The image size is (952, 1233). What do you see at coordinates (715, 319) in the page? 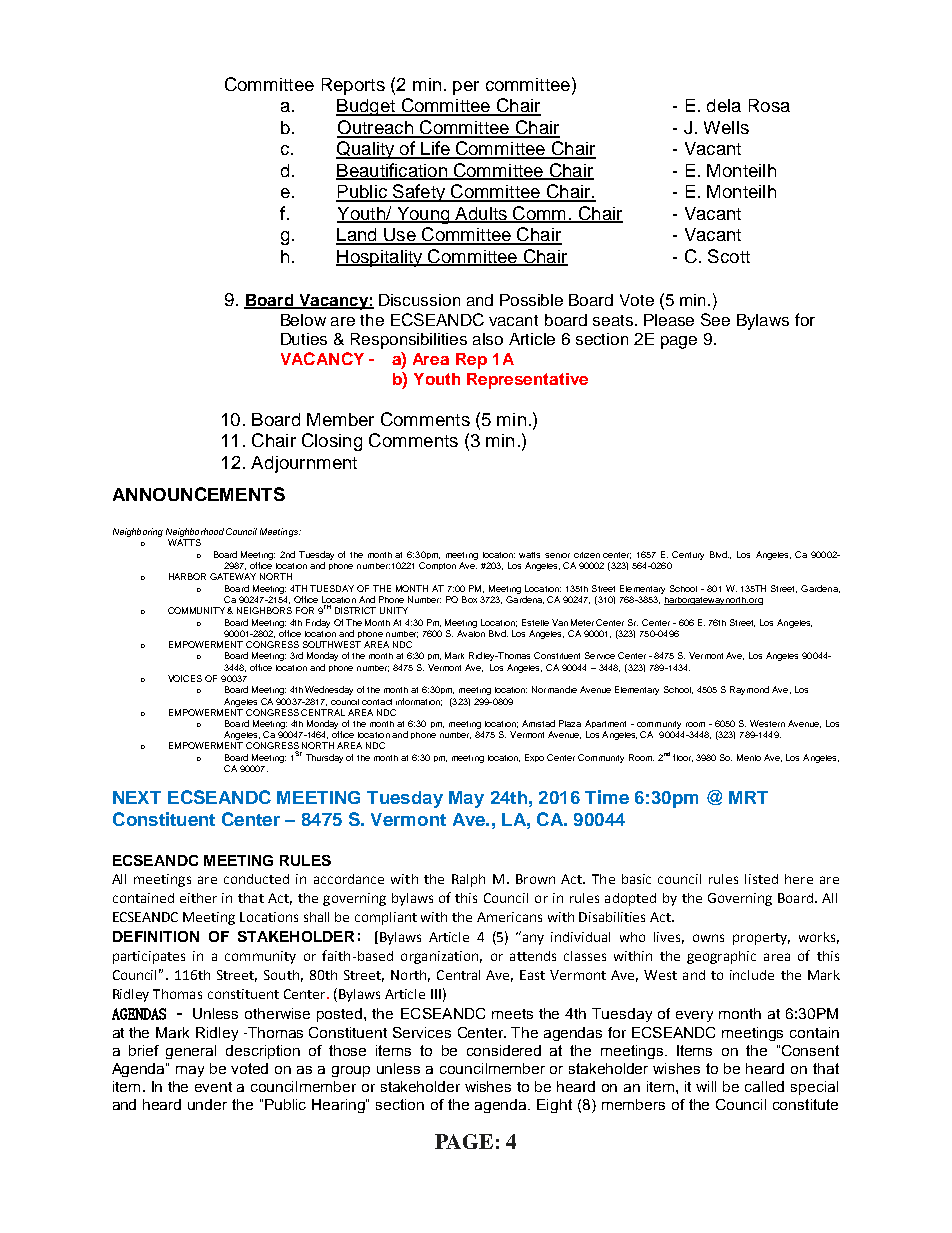
I see `See` at bounding box center [715, 319].
